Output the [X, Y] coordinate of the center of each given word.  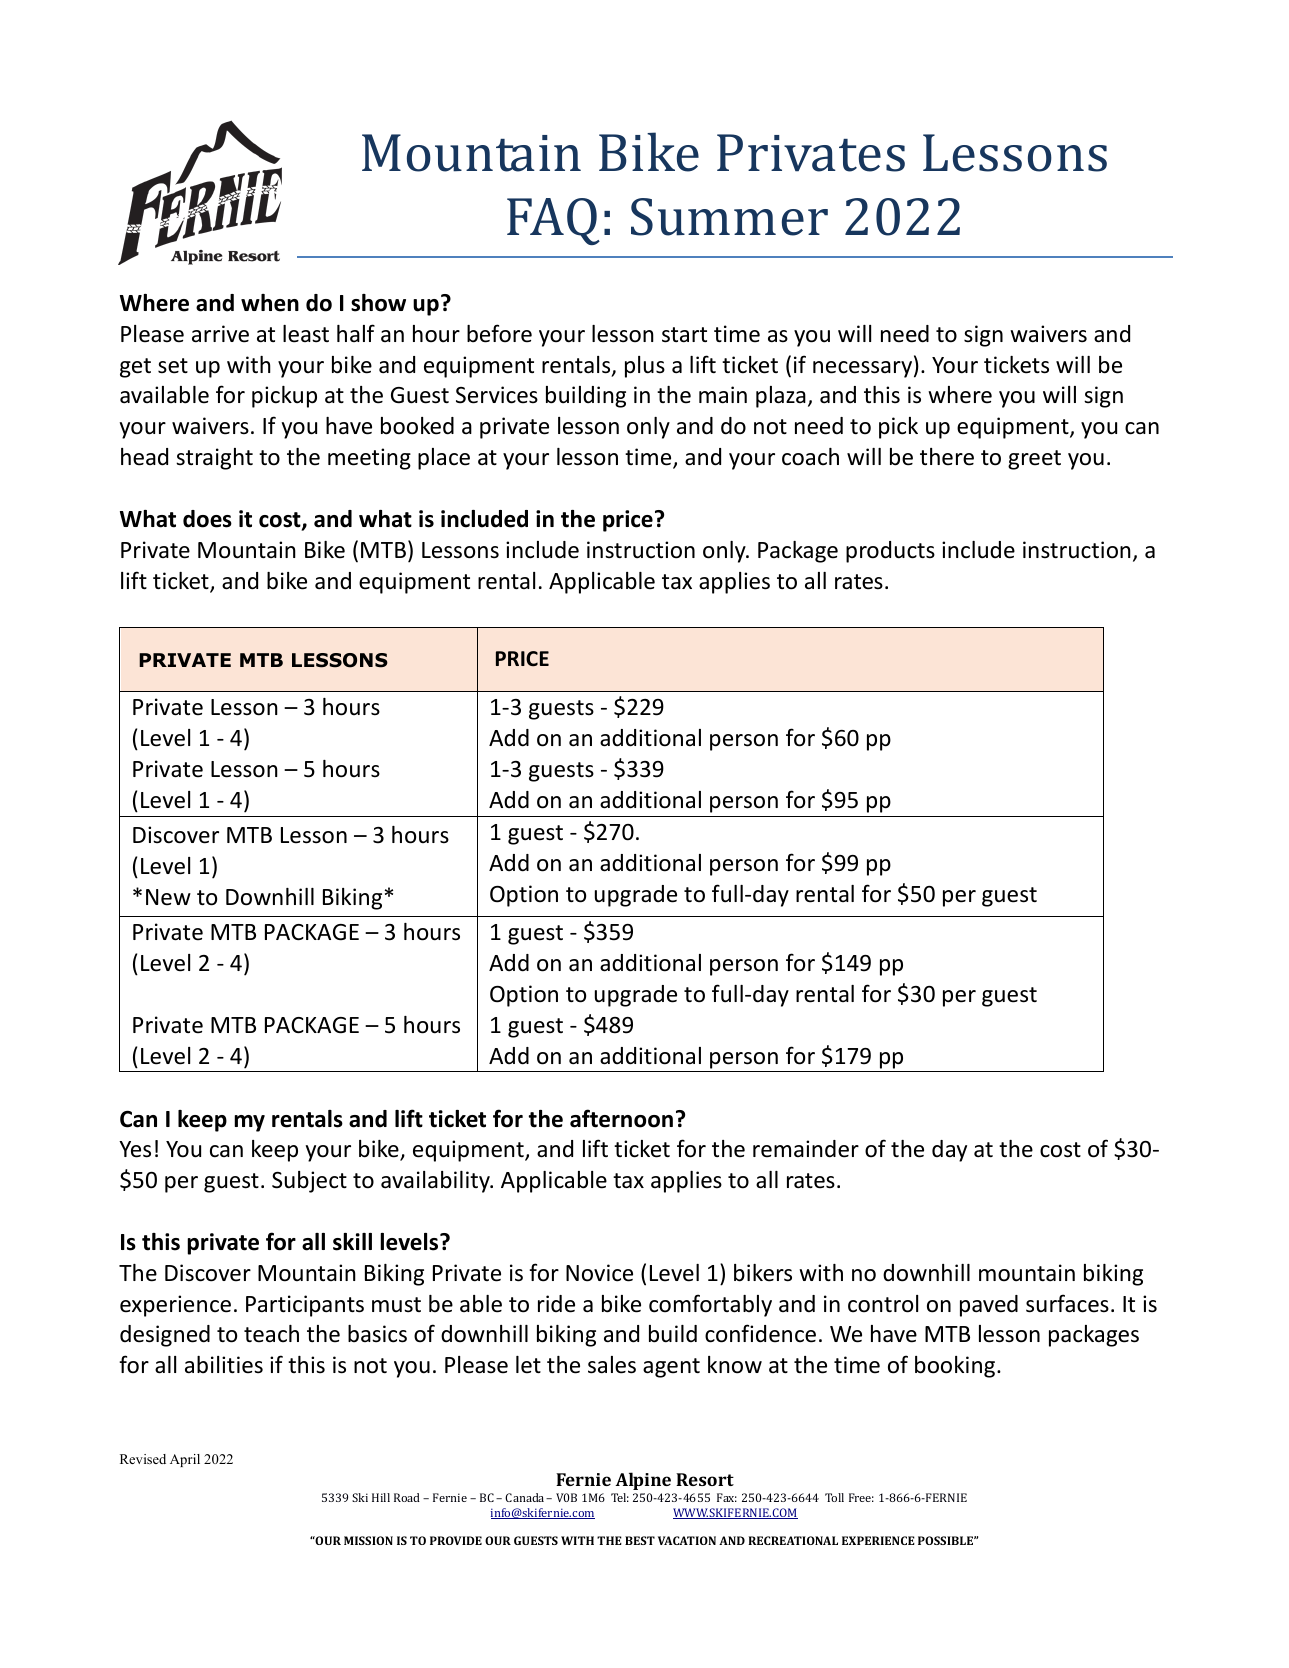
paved [989, 1306]
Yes [135, 1149]
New [168, 897]
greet [1034, 460]
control [883, 1304]
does [207, 519]
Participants [305, 1306]
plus [645, 367]
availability [436, 1182]
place [444, 459]
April [185, 1460]
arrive [220, 334]
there [947, 457]
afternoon [621, 1118]
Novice [599, 1273]
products [890, 552]
